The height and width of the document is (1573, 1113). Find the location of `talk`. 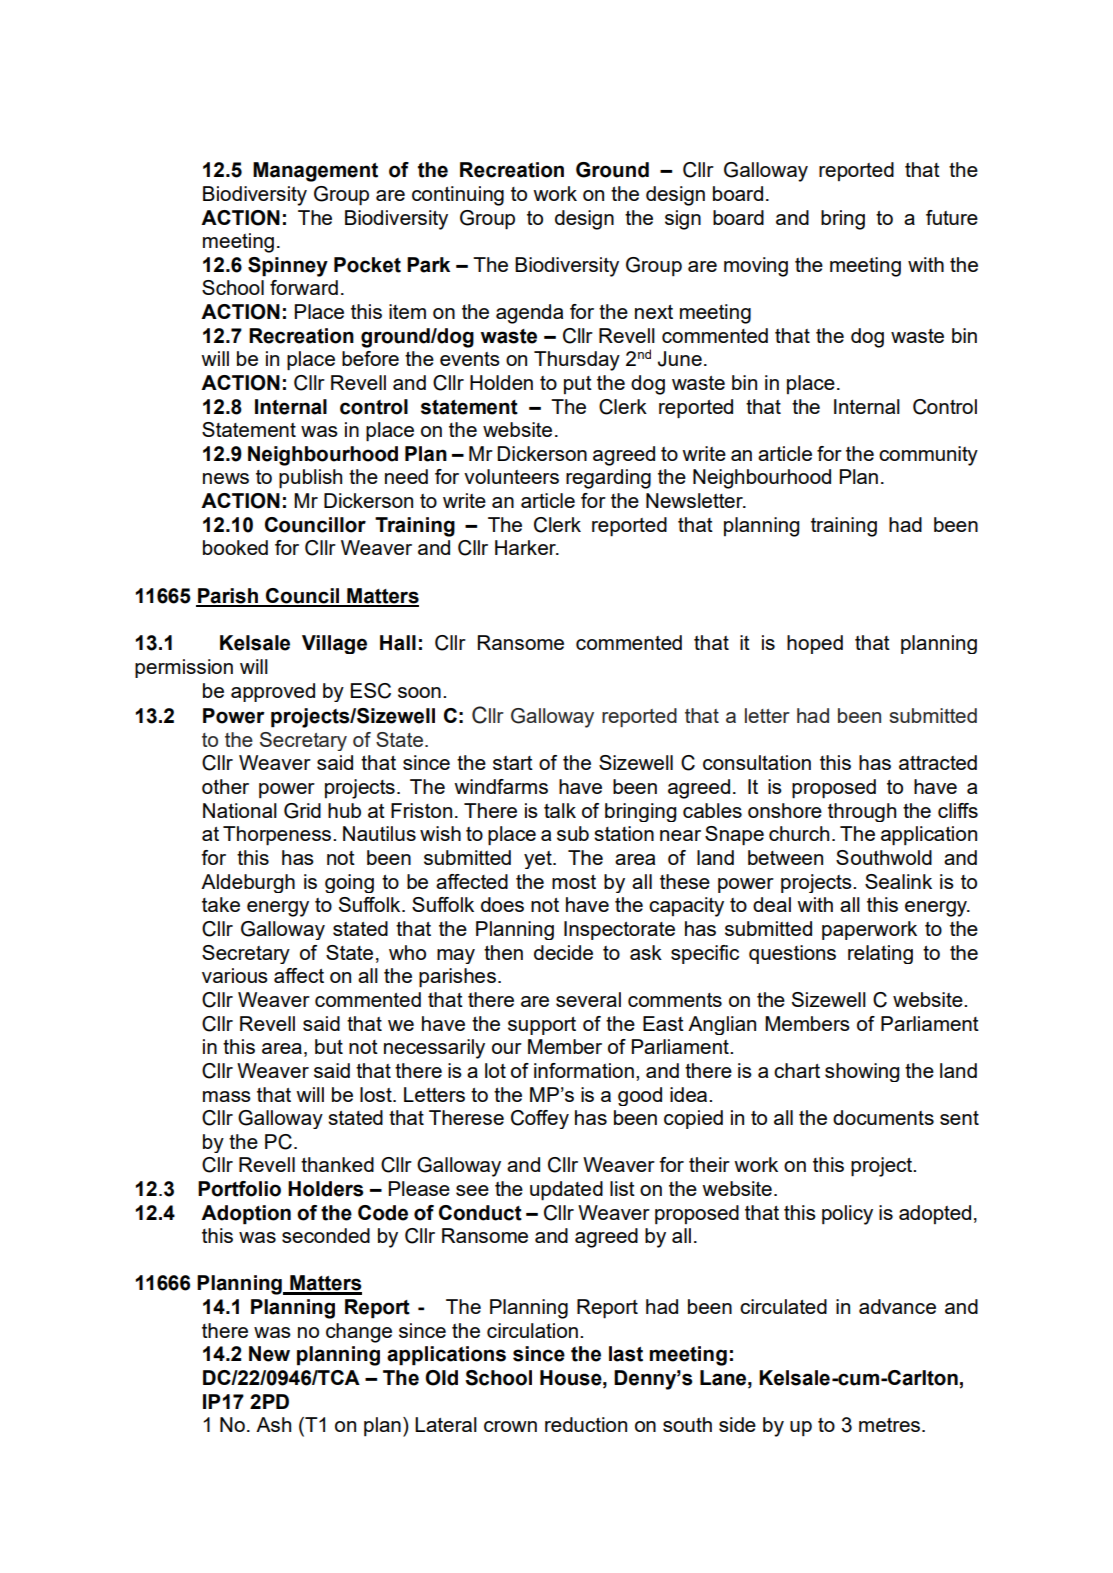

talk is located at coordinates (560, 810).
